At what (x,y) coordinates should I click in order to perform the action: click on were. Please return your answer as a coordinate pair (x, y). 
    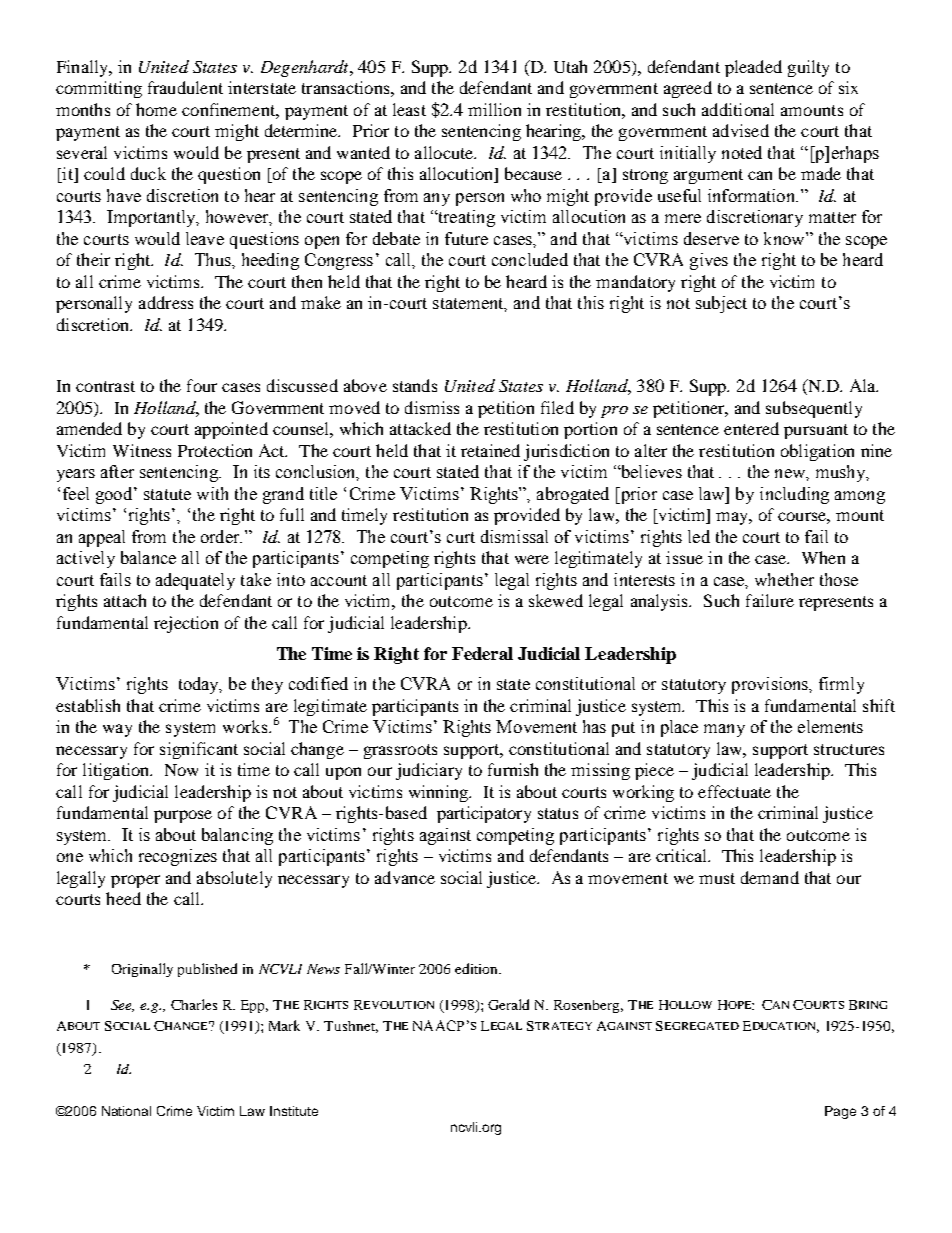
    Looking at the image, I should click on (532, 559).
